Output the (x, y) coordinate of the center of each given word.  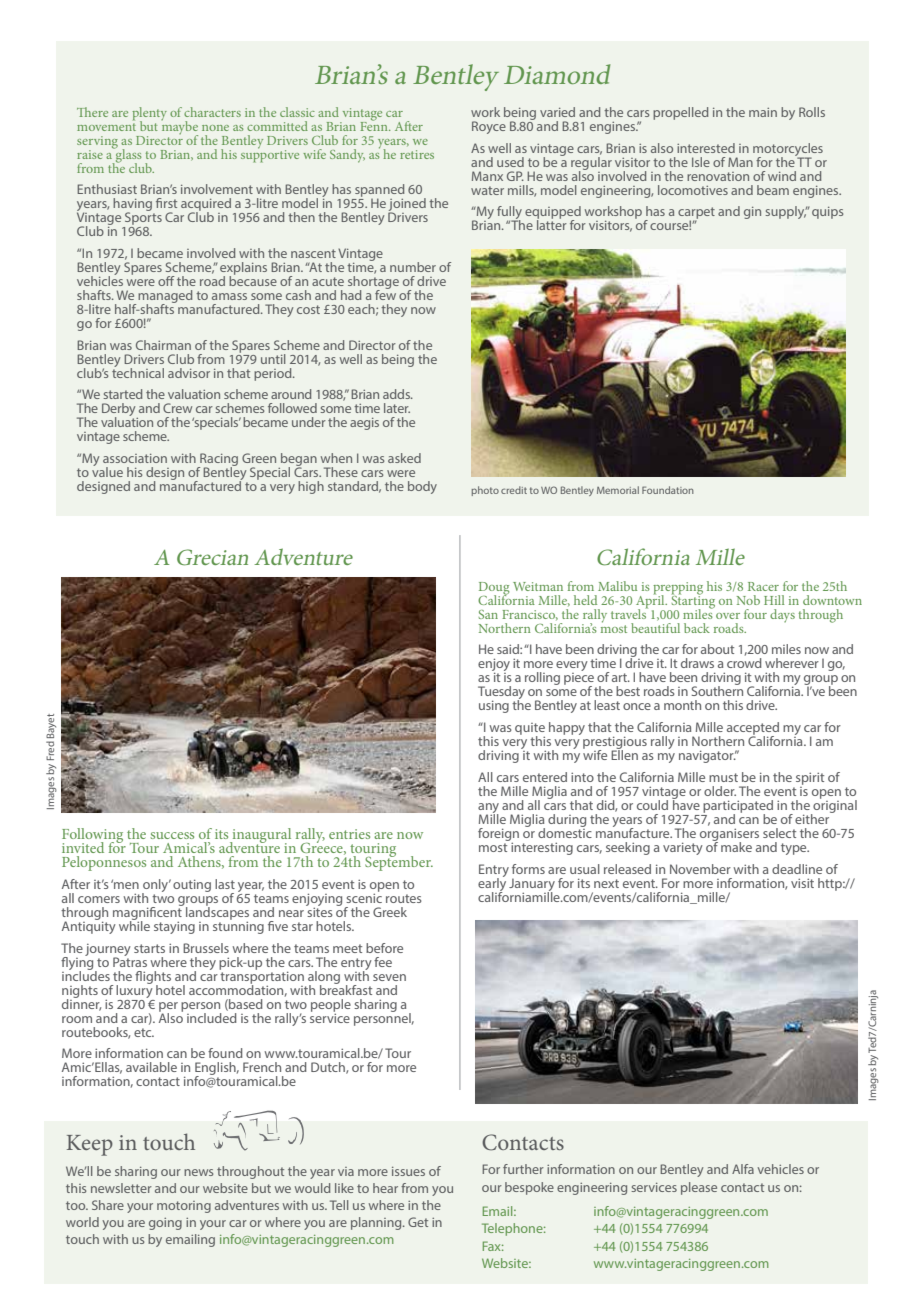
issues (408, 1171)
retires (417, 154)
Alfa (743, 1169)
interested (706, 148)
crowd (744, 663)
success (172, 835)
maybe (179, 127)
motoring (184, 1207)
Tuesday (501, 694)
